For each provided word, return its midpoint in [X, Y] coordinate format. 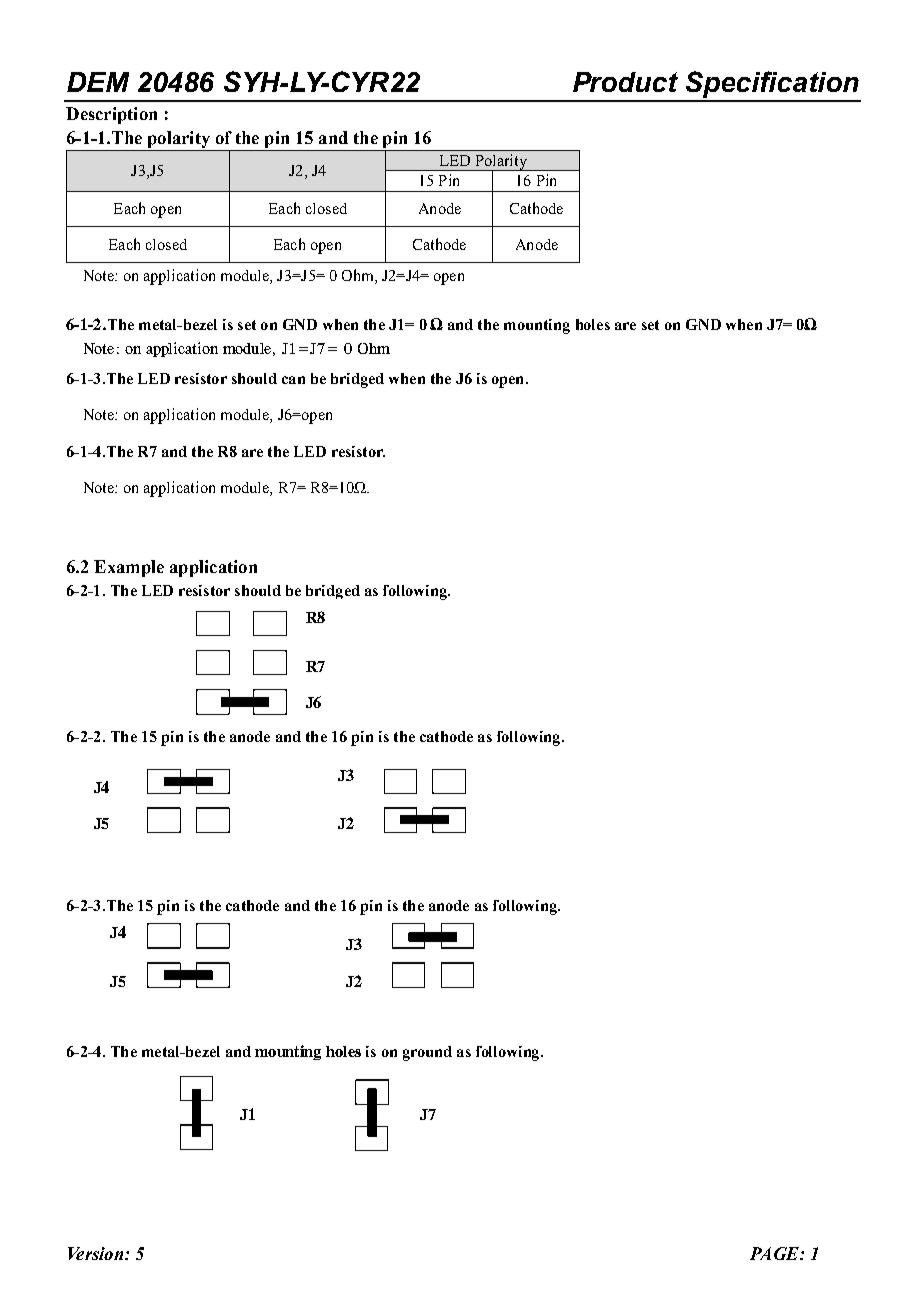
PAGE [775, 1253]
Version [95, 1253]
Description [111, 115]
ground [427, 1053]
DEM [98, 82]
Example [129, 568]
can [293, 380]
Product [625, 82]
